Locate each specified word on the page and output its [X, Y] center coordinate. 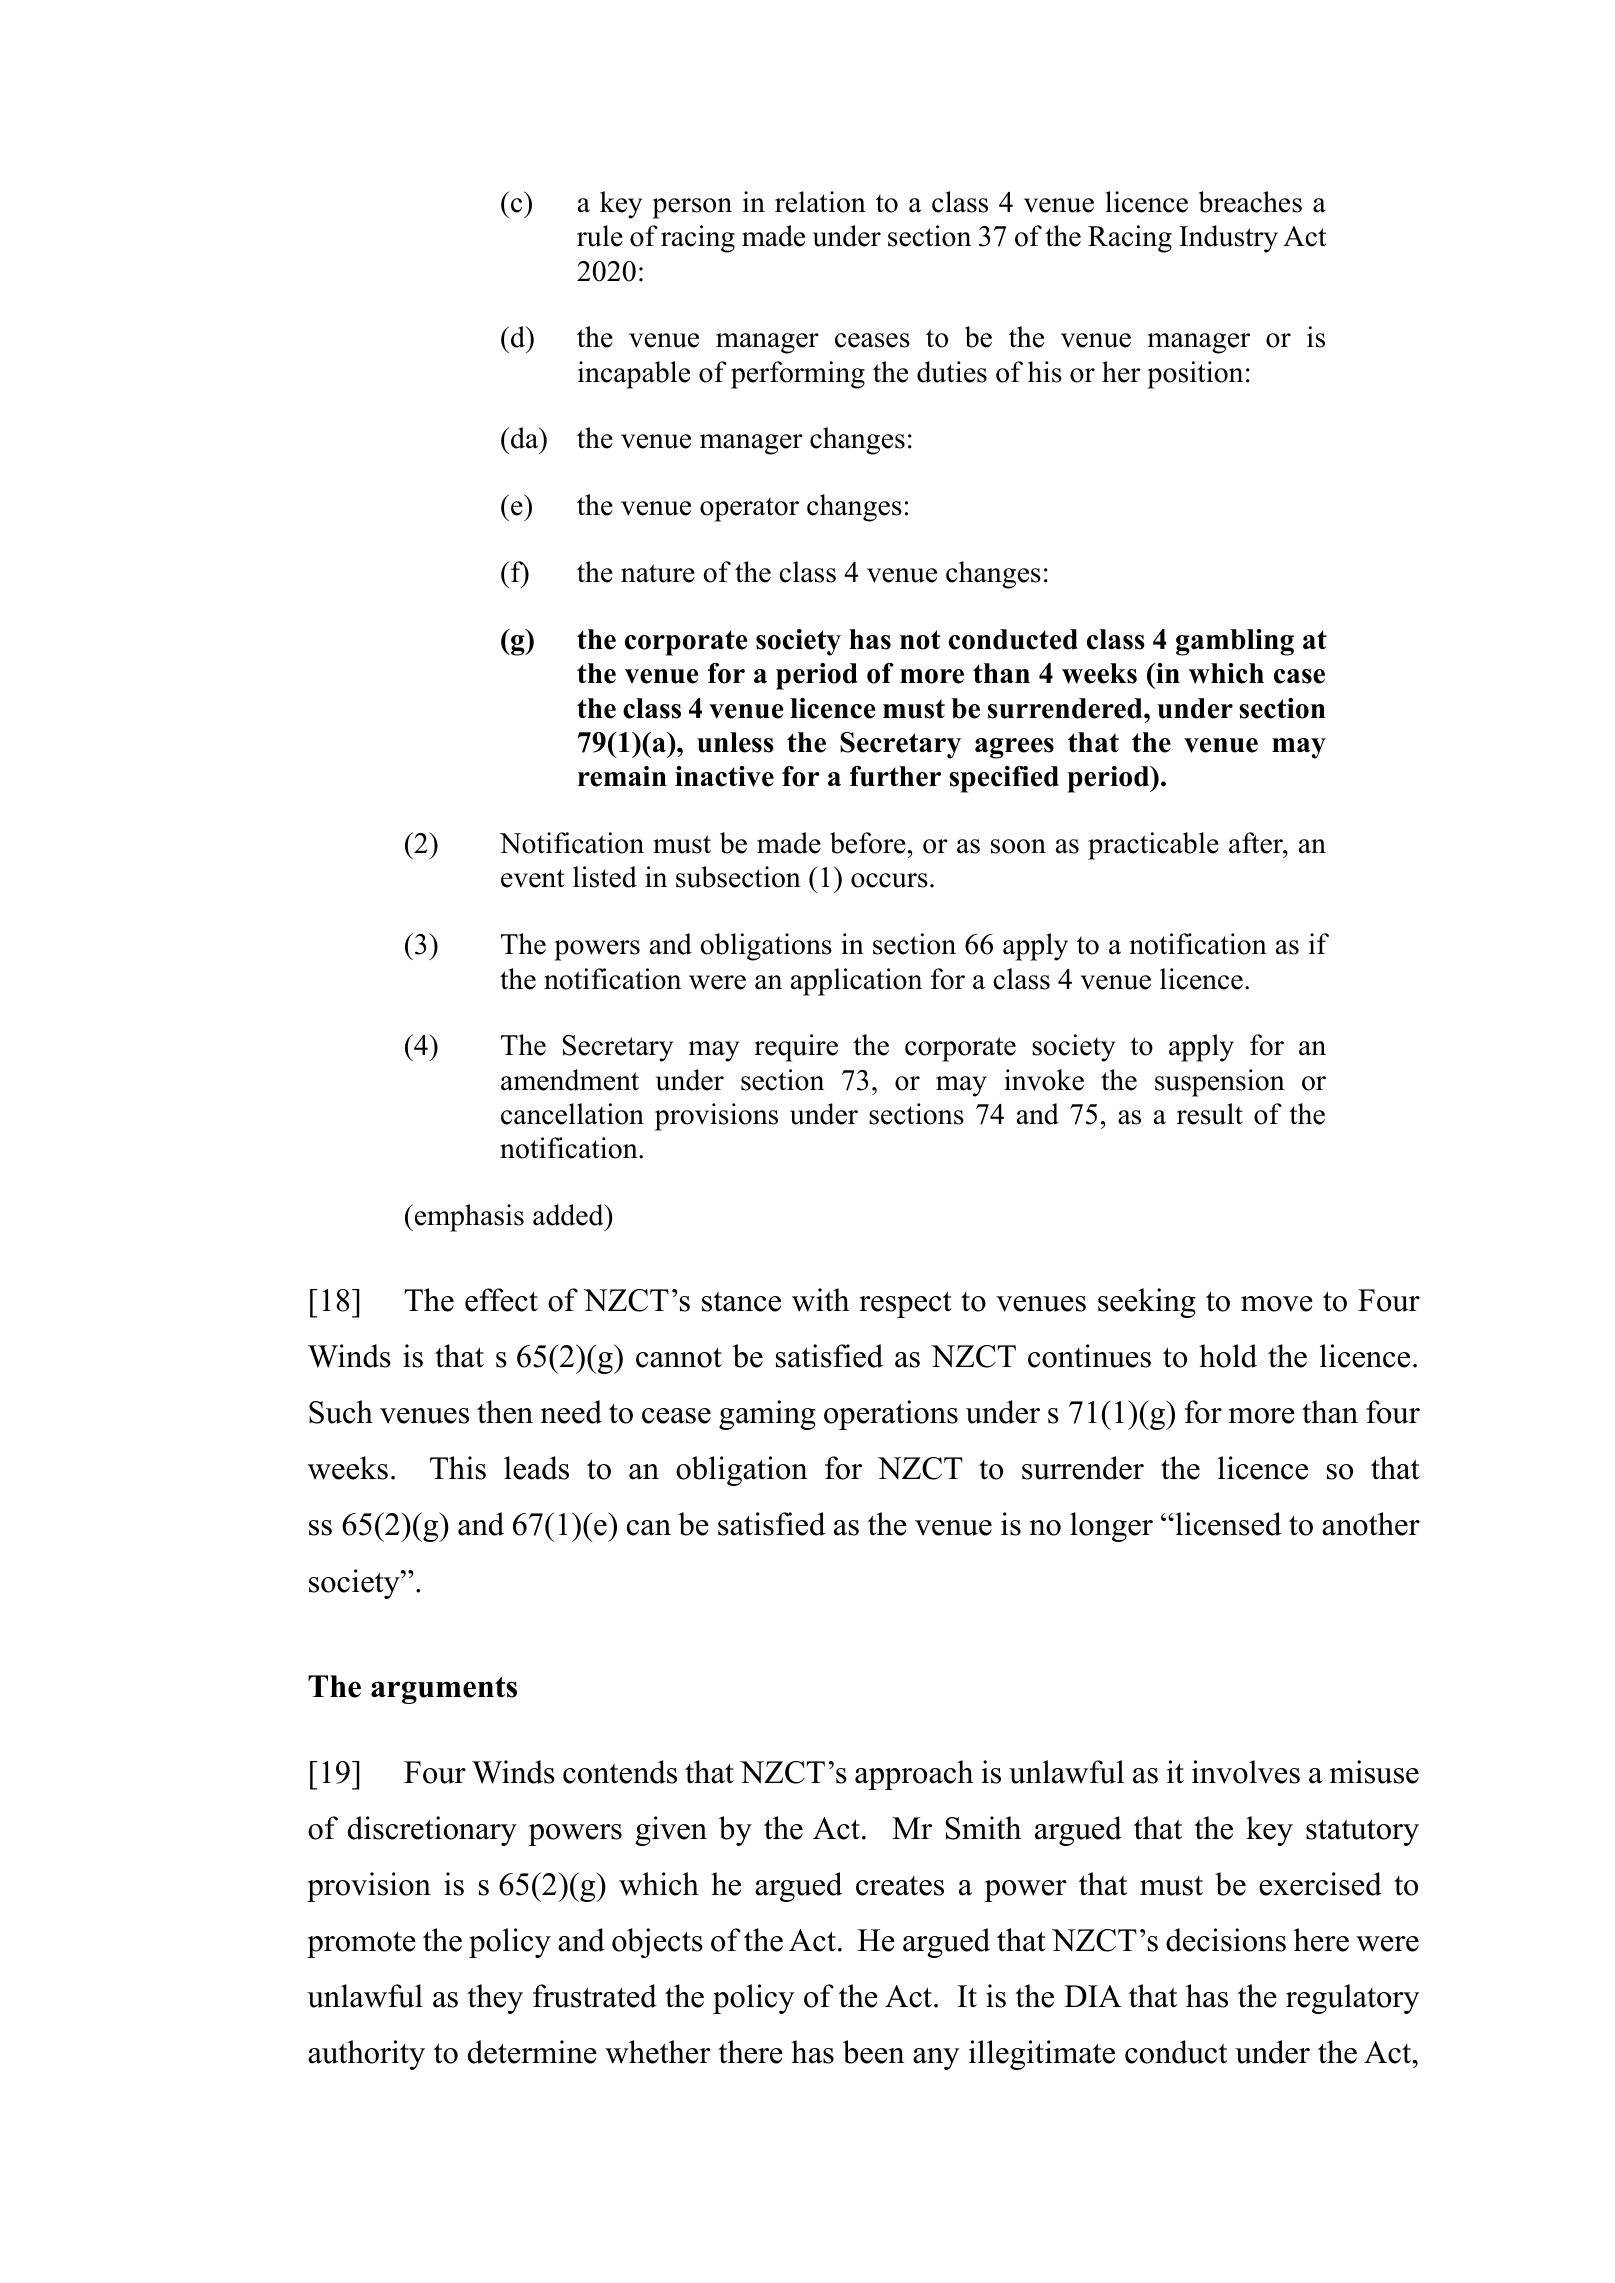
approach [914, 1775]
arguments [444, 1690]
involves [1246, 1772]
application [856, 982]
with [820, 1300]
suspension [1220, 1083]
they [495, 1999]
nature [658, 573]
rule [600, 236]
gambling [1235, 642]
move [1277, 1304]
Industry [1228, 239]
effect [501, 1300]
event [533, 878]
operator [749, 509]
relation [820, 202]
